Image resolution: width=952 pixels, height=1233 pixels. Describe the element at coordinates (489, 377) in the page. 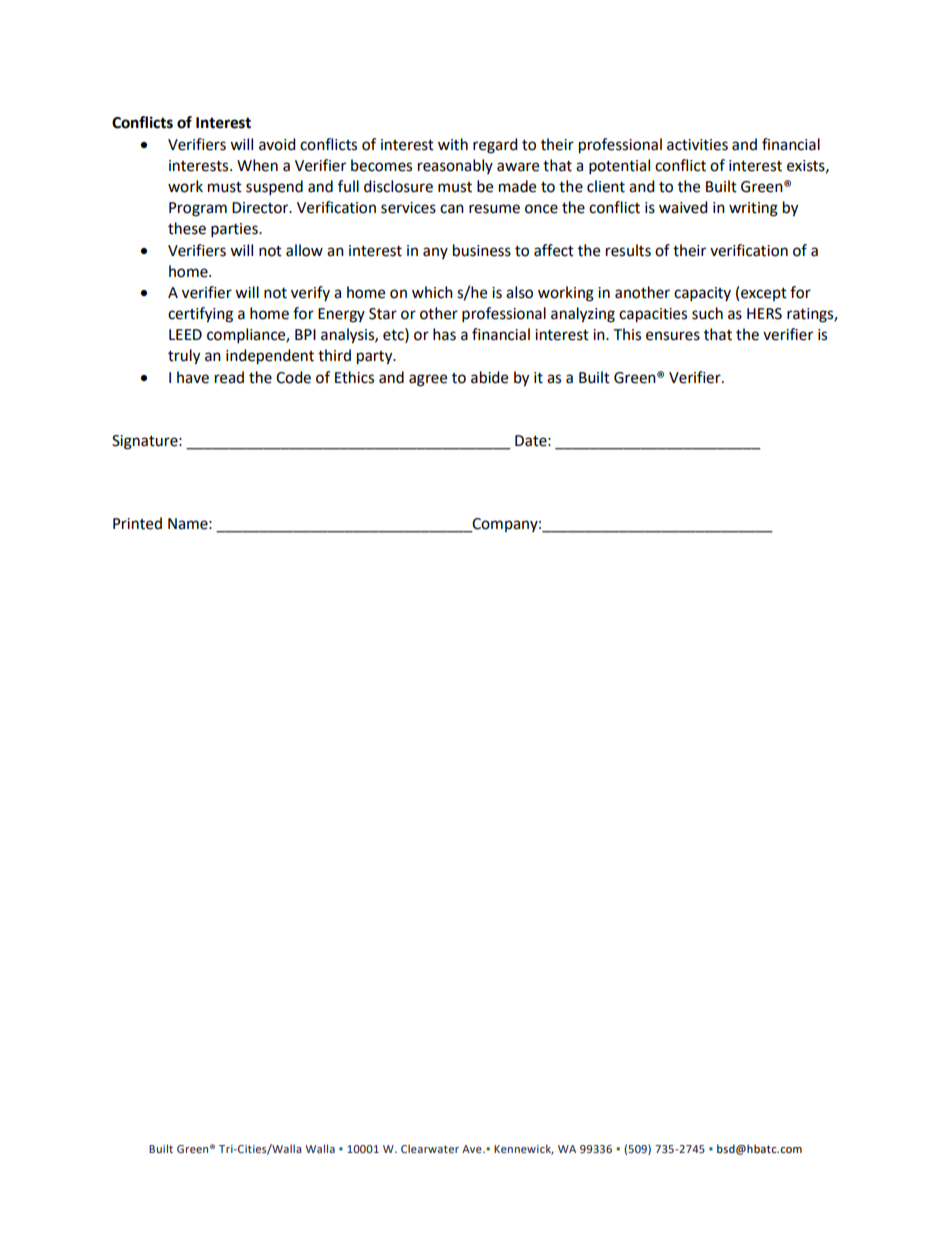

I see `abide` at that location.
